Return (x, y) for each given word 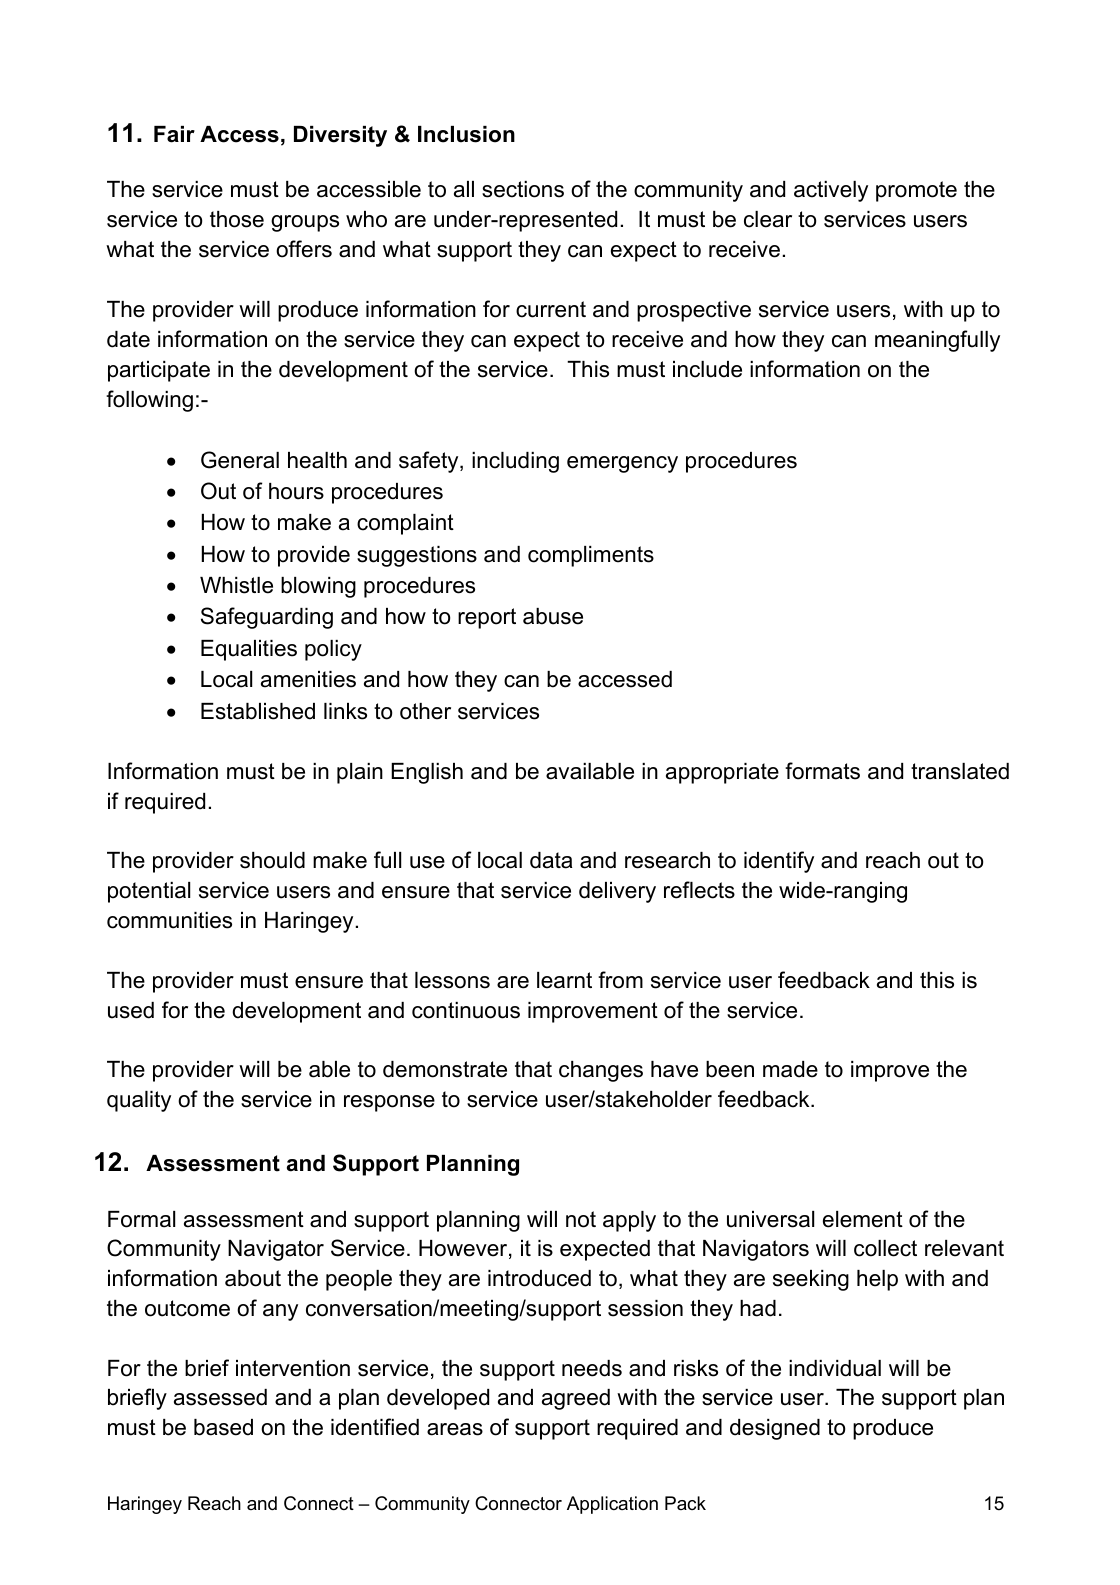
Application (612, 1505)
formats (822, 771)
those (237, 219)
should (272, 860)
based (223, 1427)
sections (523, 189)
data (551, 860)
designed (775, 1429)
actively (831, 191)
